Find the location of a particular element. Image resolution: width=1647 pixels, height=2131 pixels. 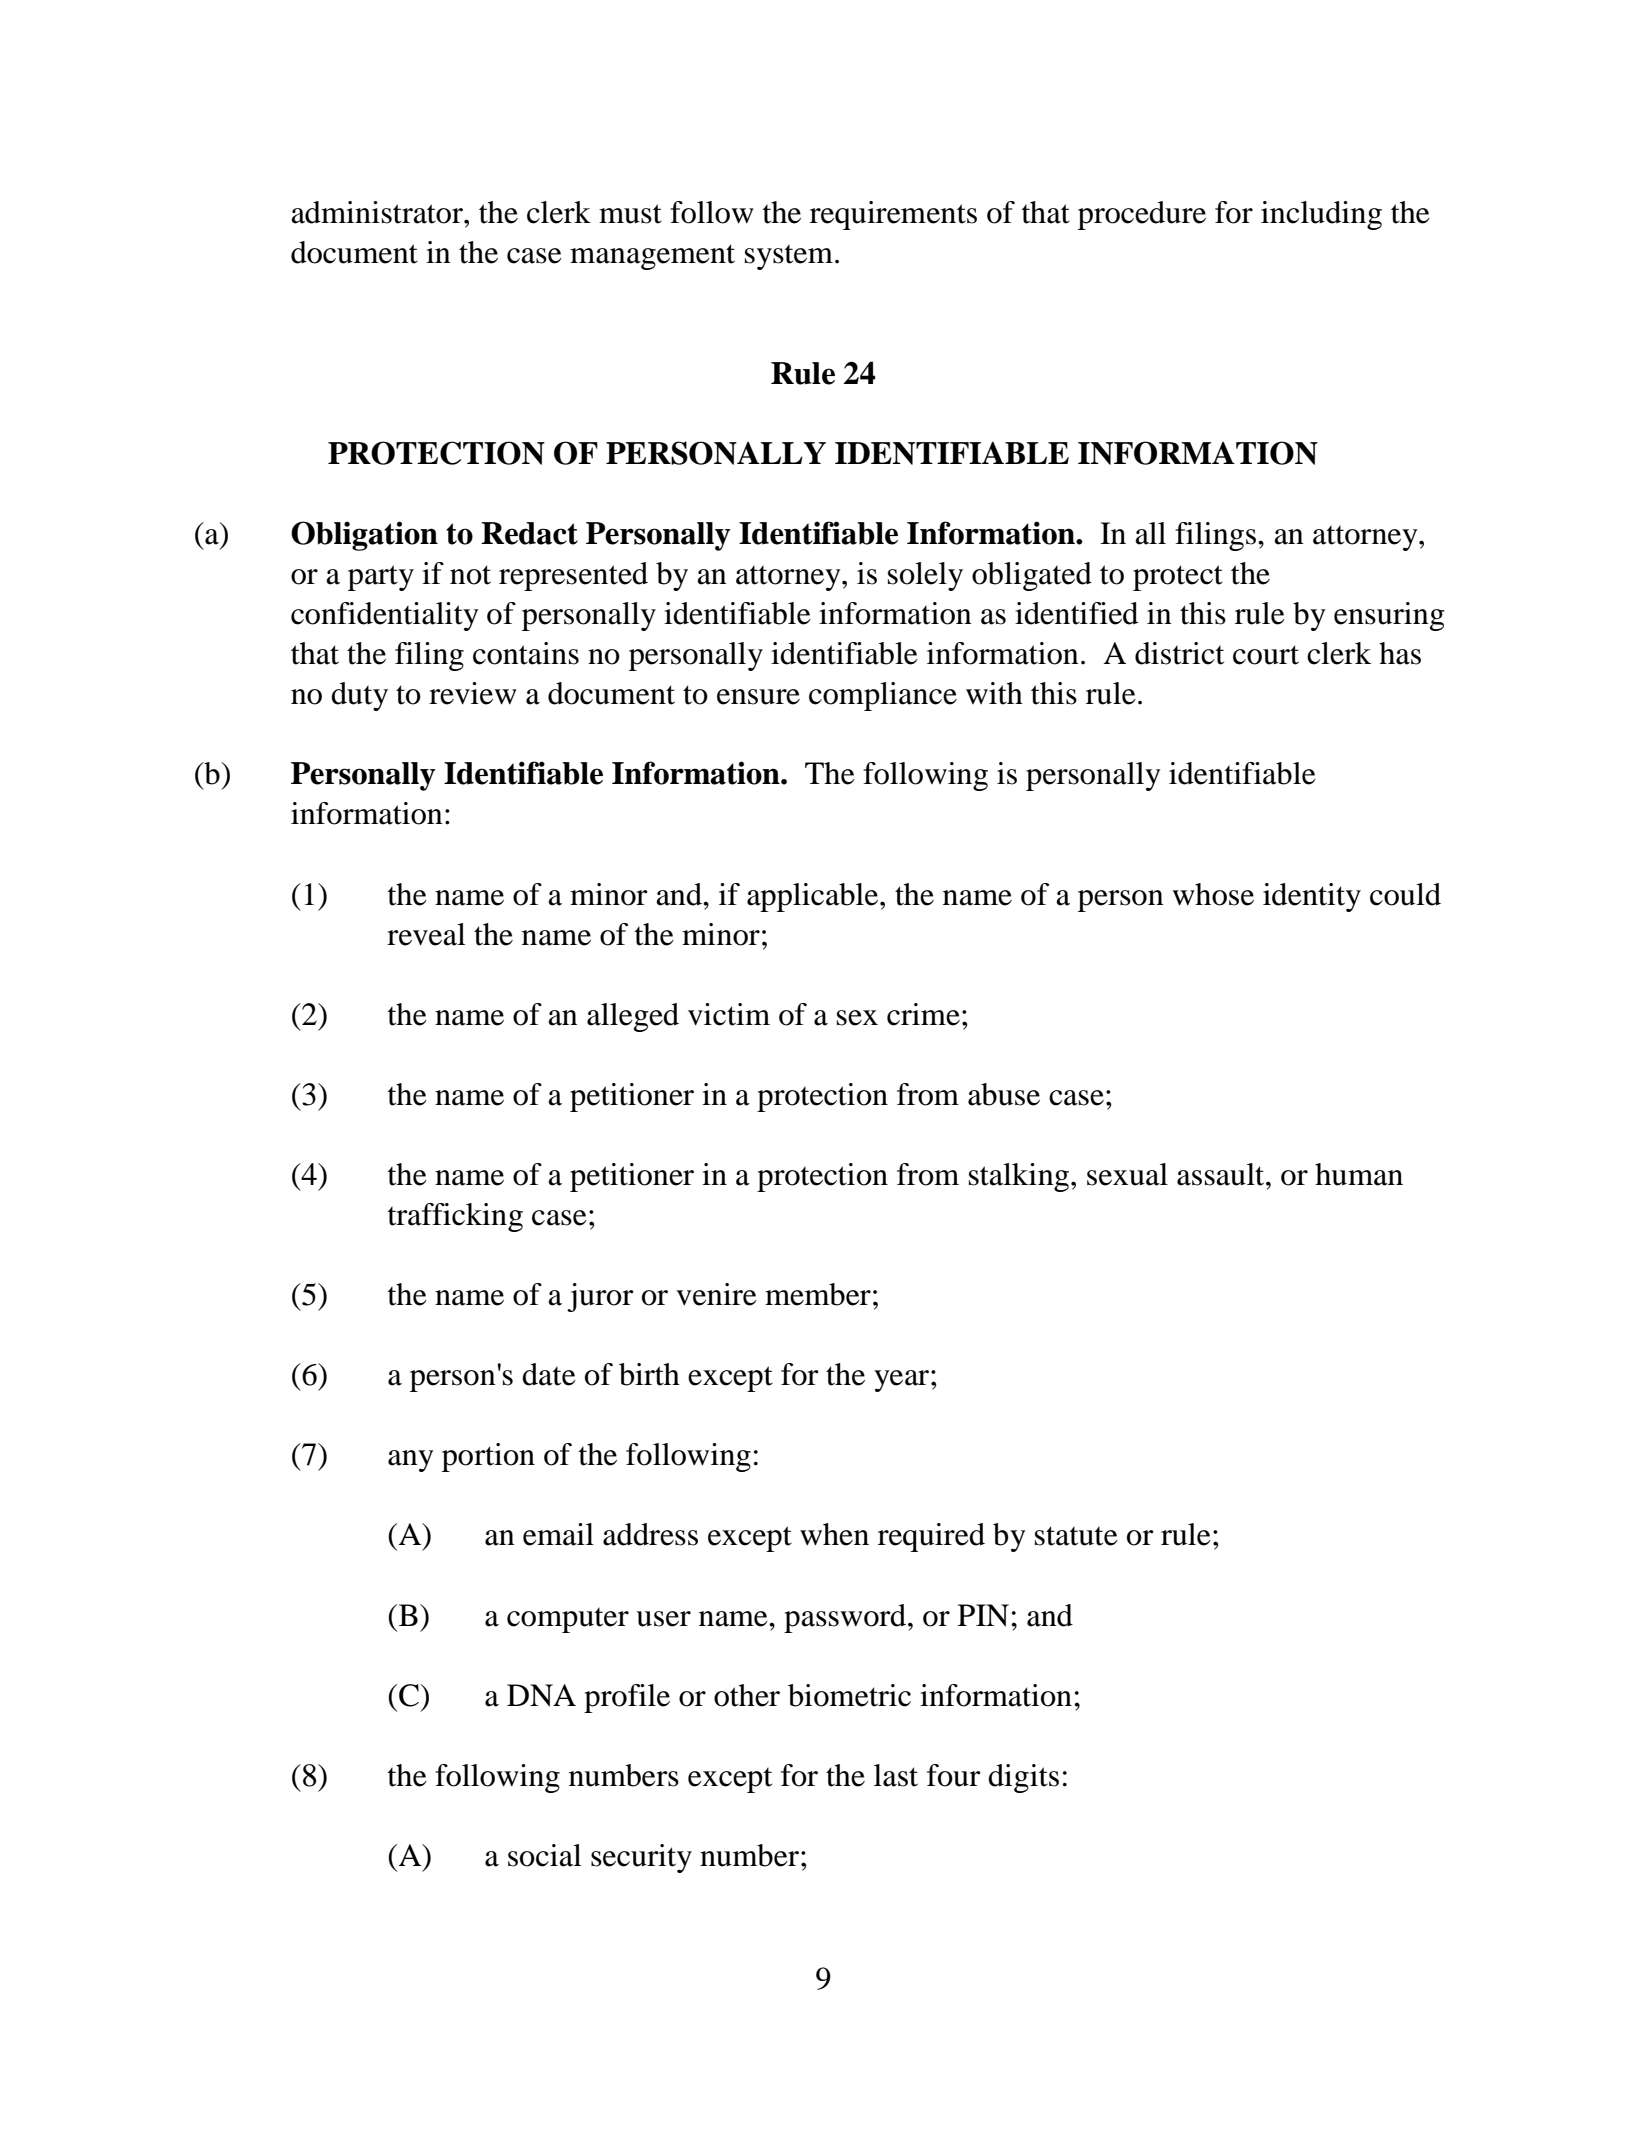

reveal is located at coordinates (426, 934).
